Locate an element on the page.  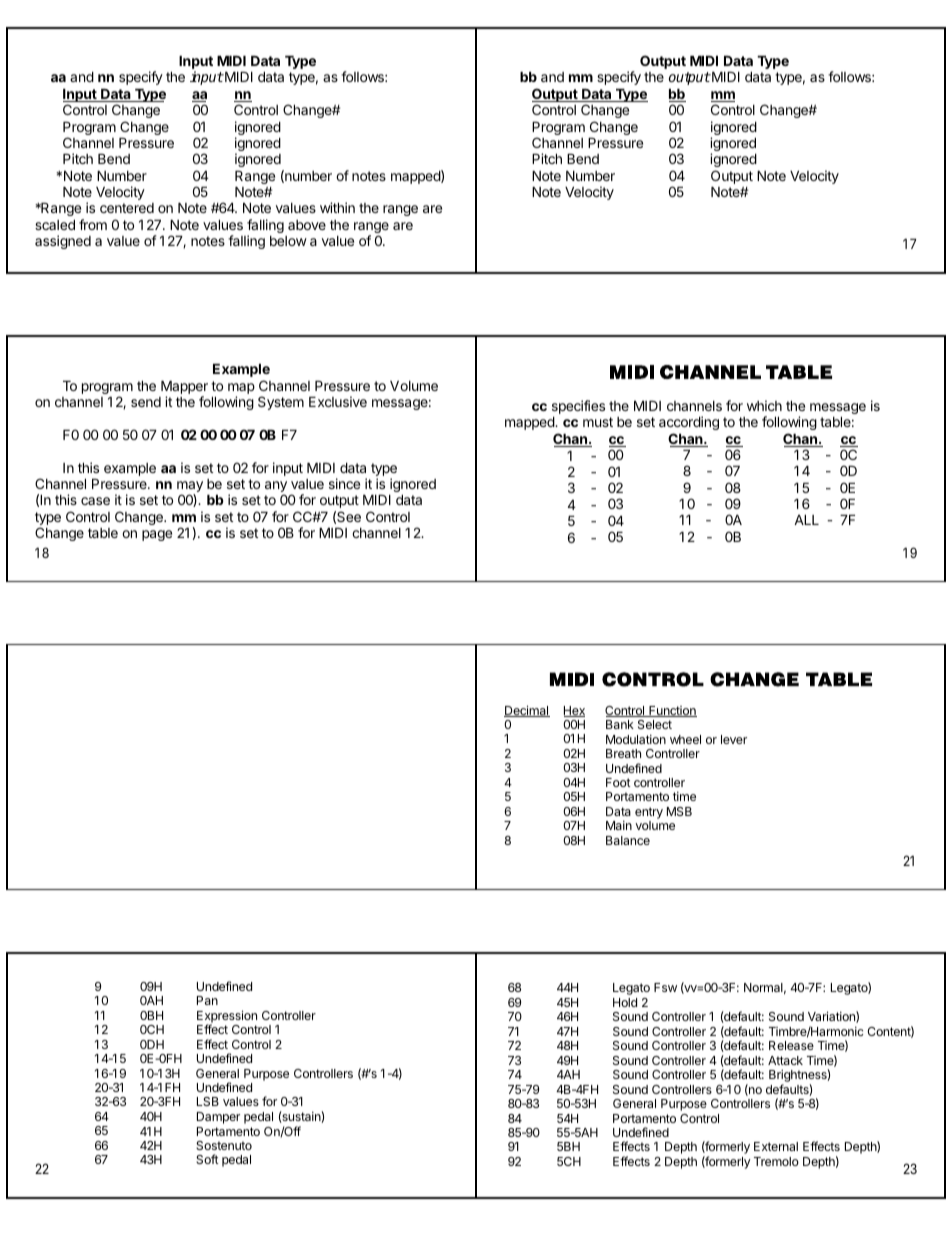
Function is located at coordinates (672, 711).
